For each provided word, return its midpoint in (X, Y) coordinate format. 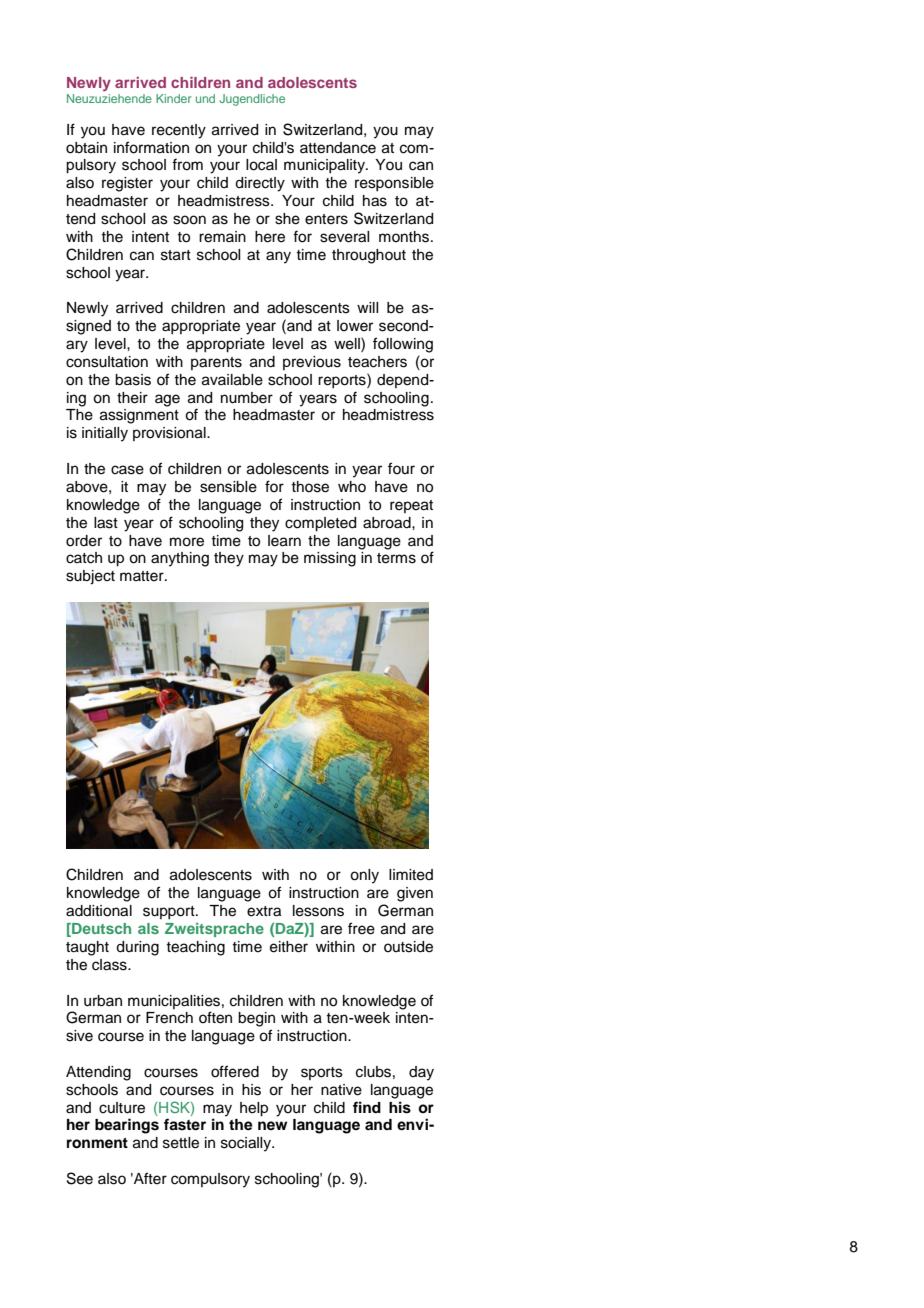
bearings (127, 1126)
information (151, 147)
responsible (394, 184)
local (261, 165)
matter (143, 576)
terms (396, 558)
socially (247, 1144)
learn (284, 541)
